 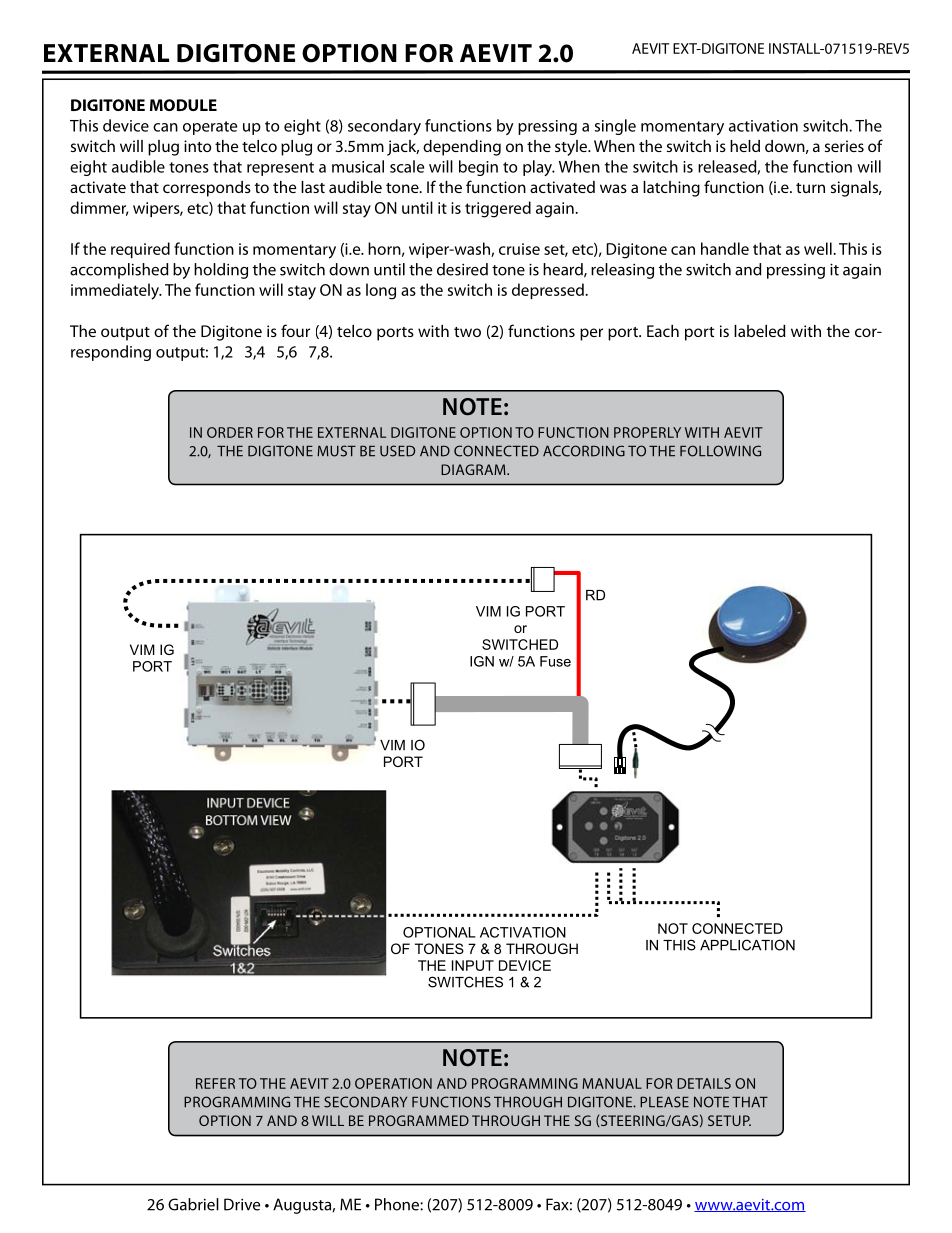 I want to click on MUST, so click(x=336, y=451).
